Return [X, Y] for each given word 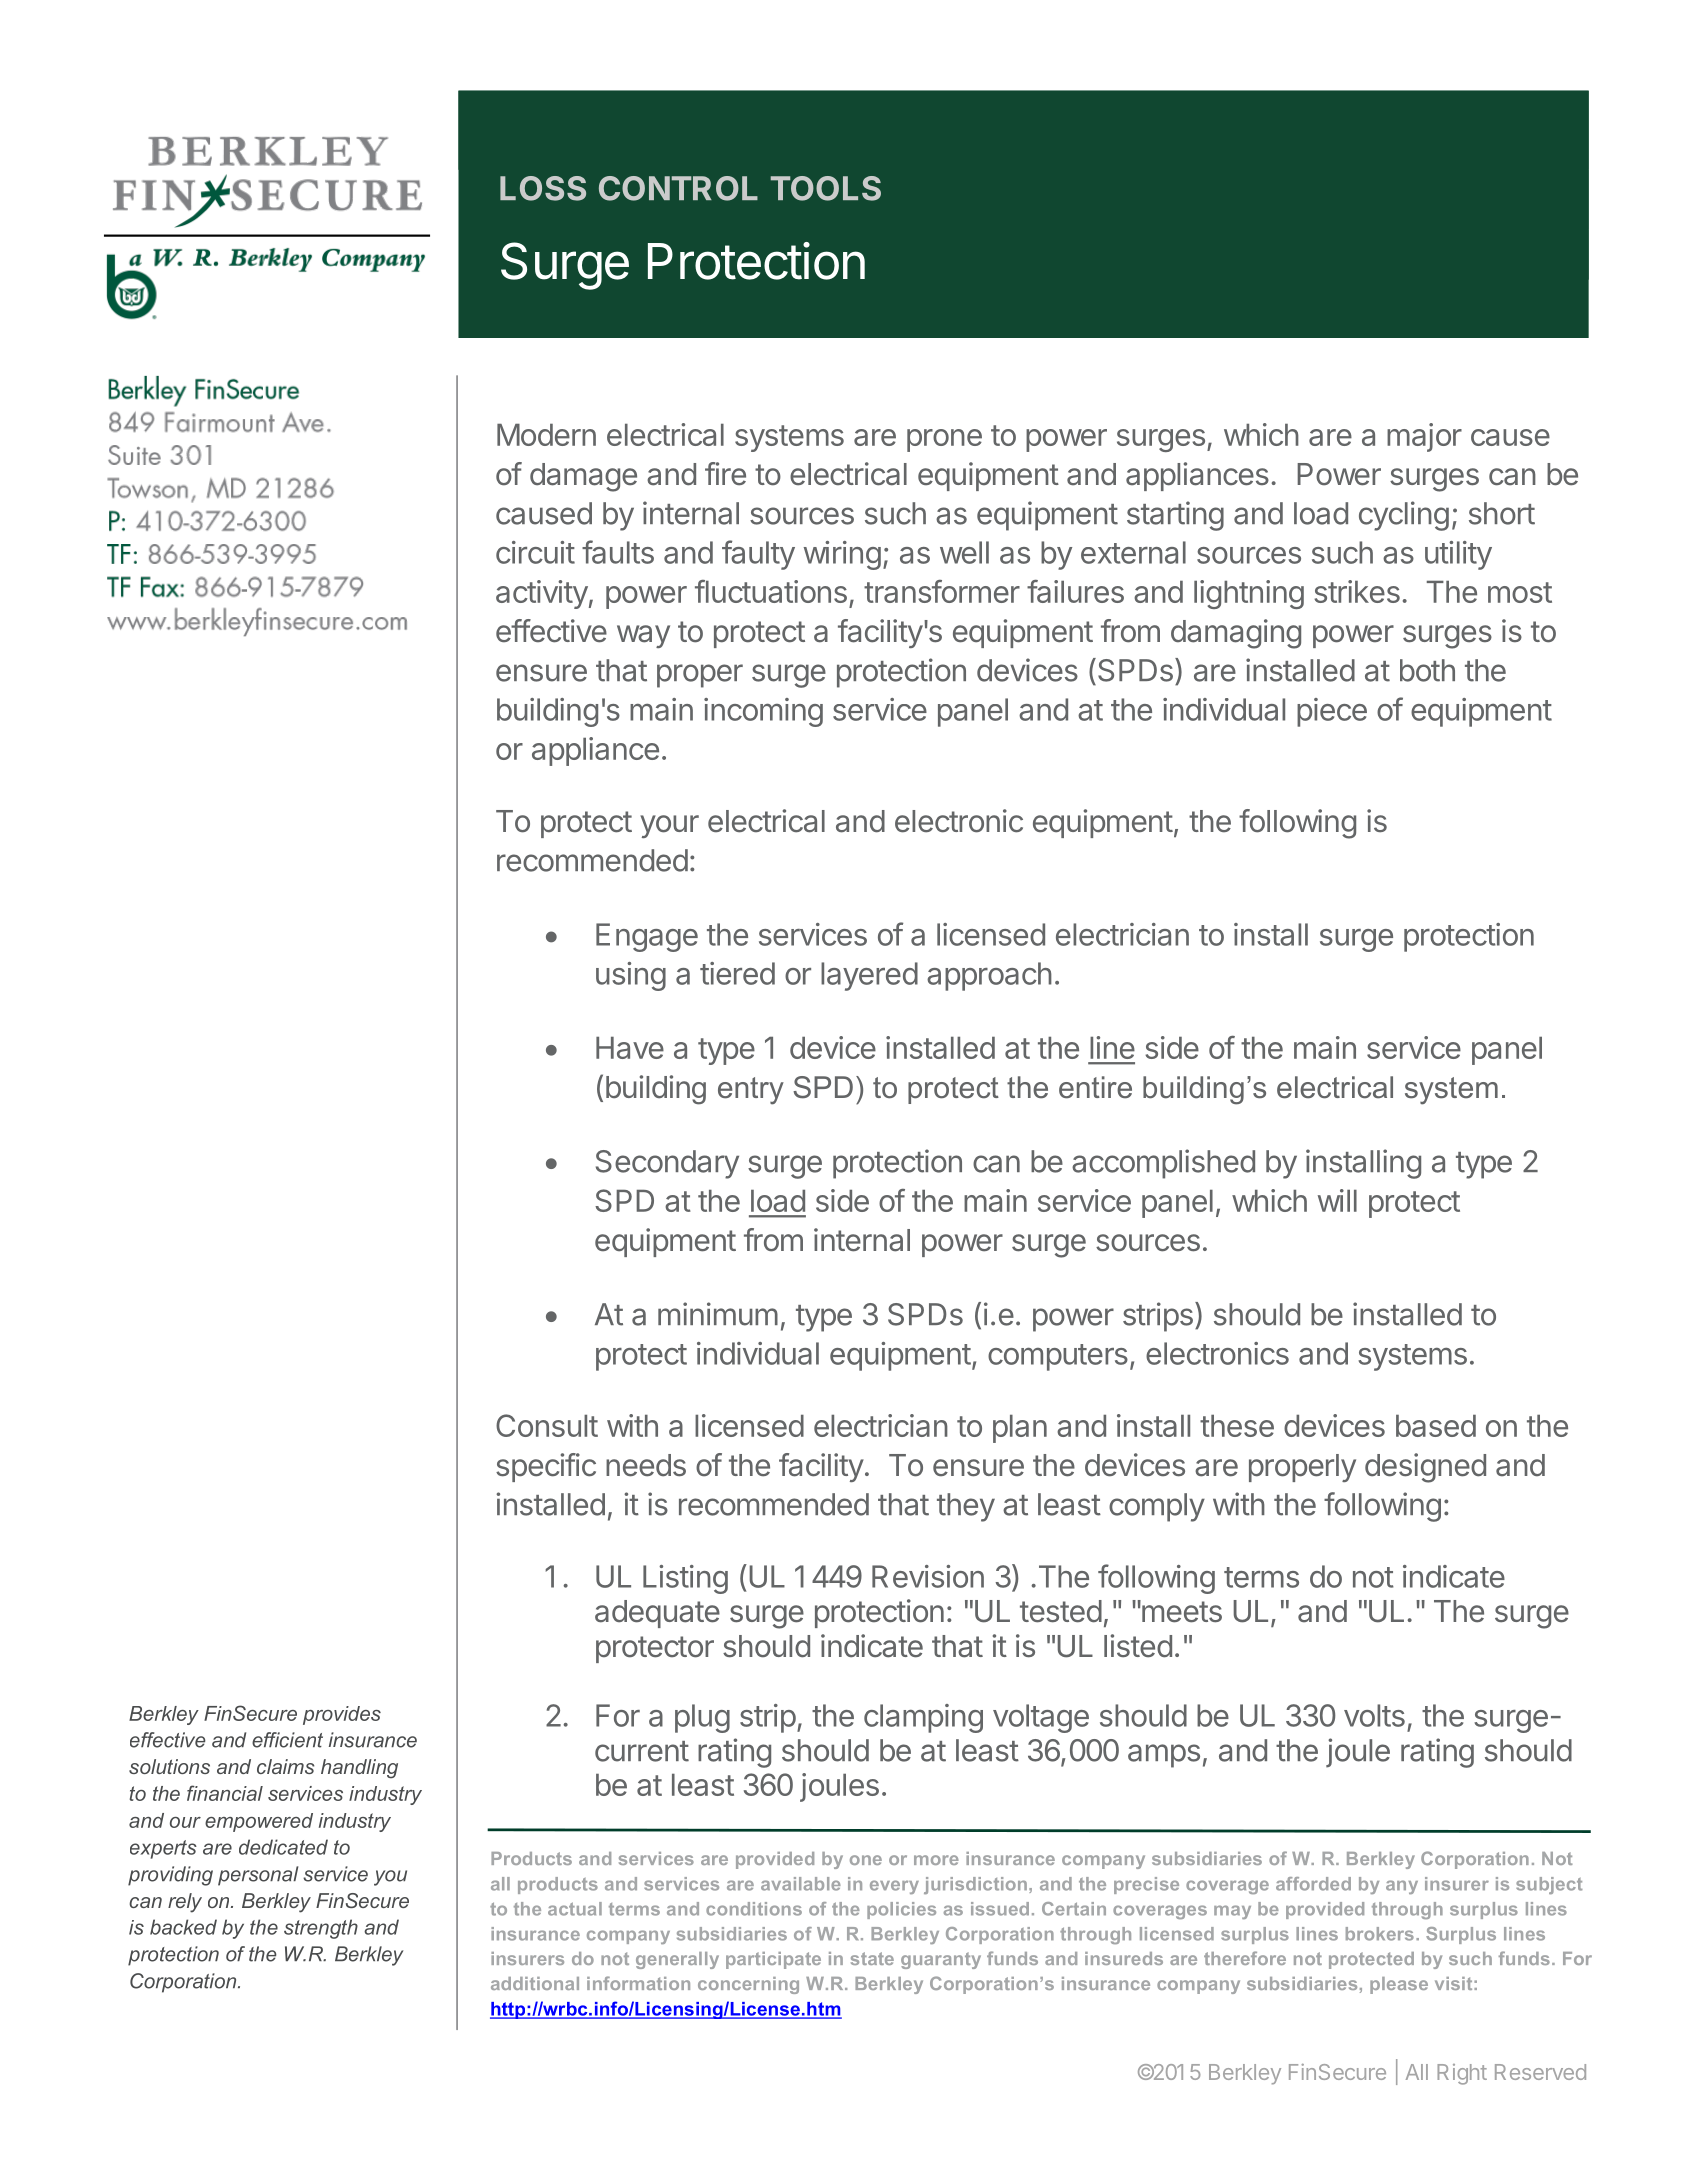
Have [630, 1048]
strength [321, 1929]
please [1399, 1985]
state [872, 1958]
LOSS [543, 188]
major [1424, 437]
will [1337, 1200]
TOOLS [826, 188]
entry [751, 1091]
